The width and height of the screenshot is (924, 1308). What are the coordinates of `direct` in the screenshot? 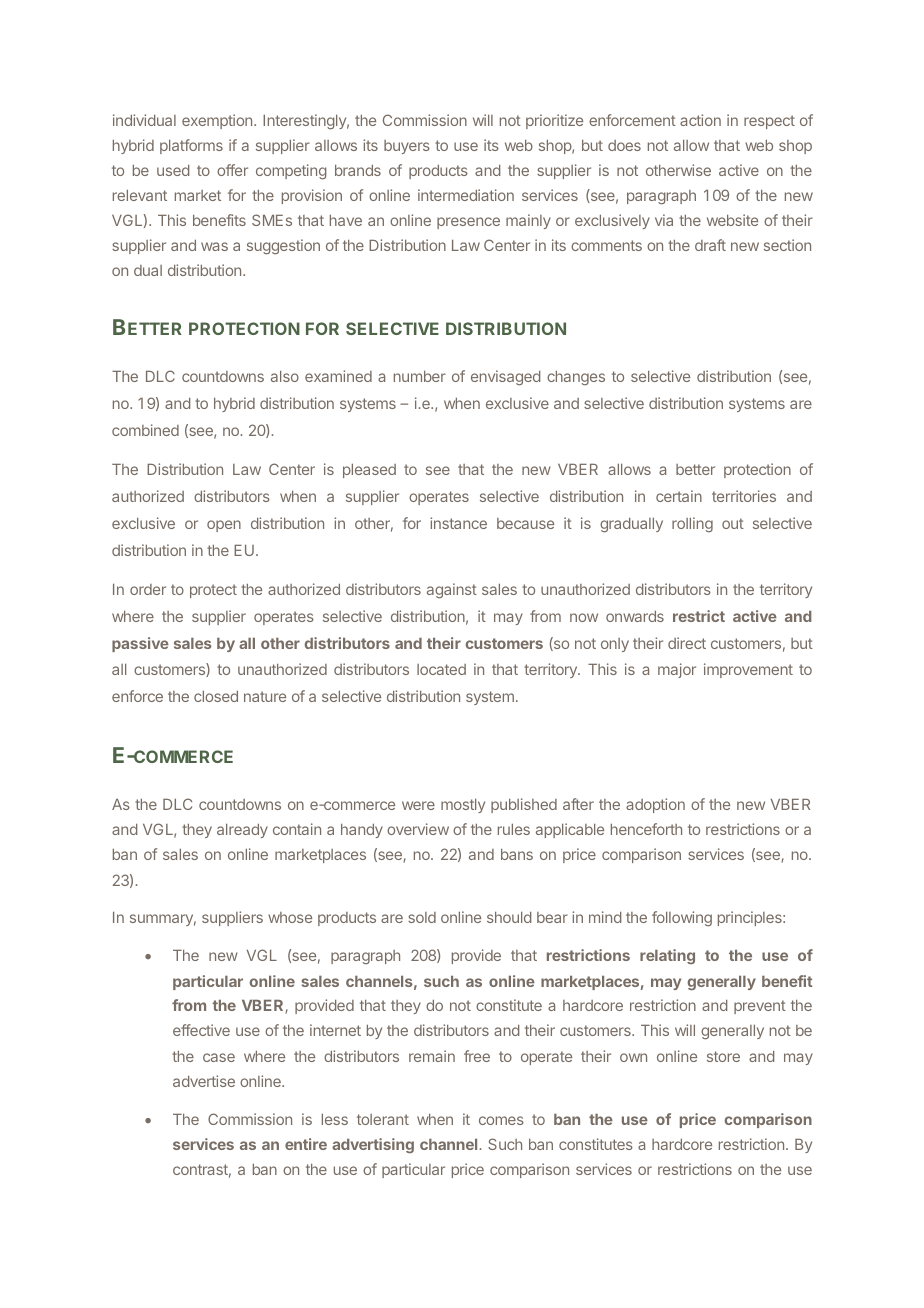 It's located at (687, 643).
